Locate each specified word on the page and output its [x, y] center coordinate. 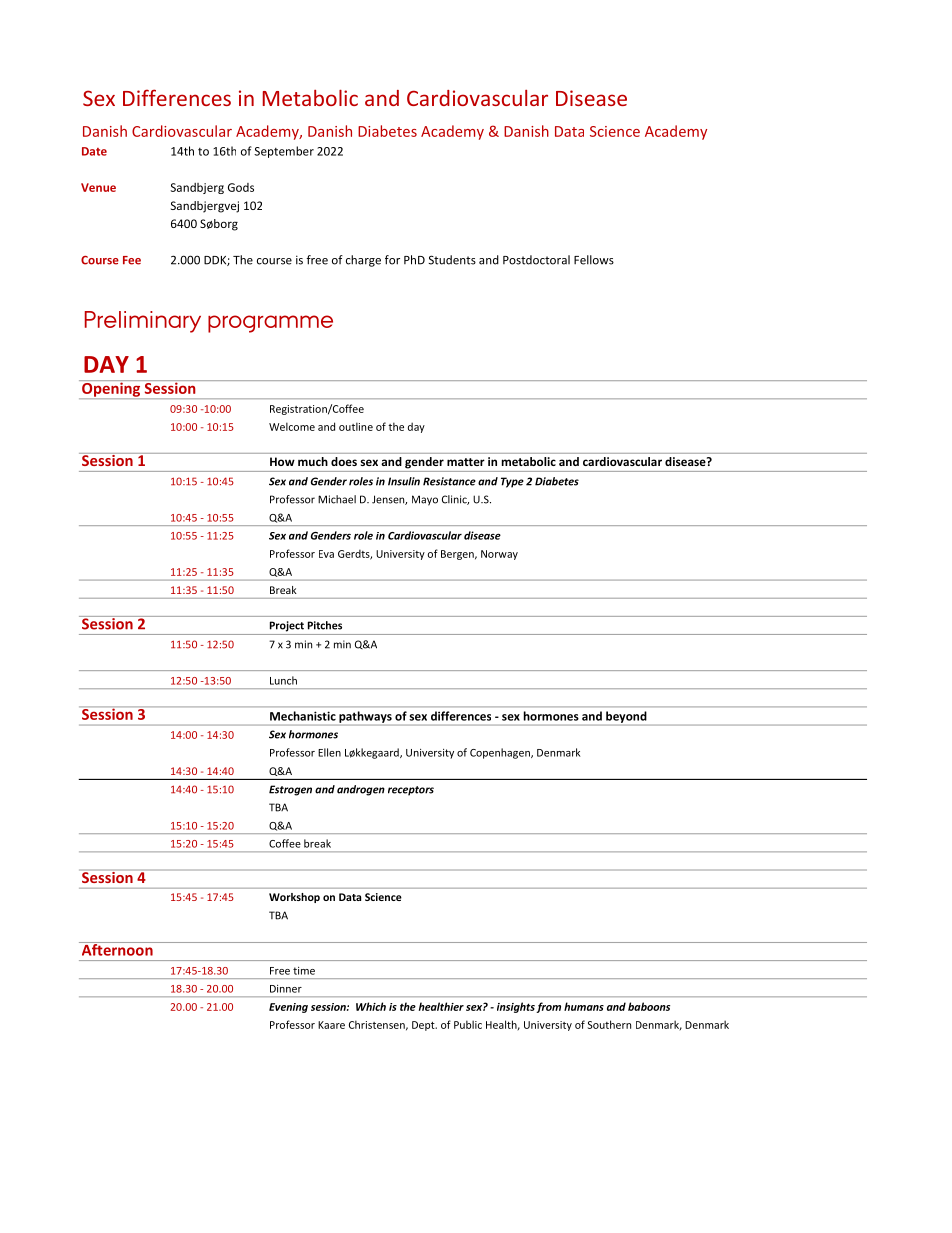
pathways [365, 717]
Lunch [283, 680]
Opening [111, 389]
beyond [626, 717]
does [344, 461]
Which [371, 1006]
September [284, 152]
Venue [98, 187]
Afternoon [117, 949]
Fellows [594, 260]
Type [512, 482]
